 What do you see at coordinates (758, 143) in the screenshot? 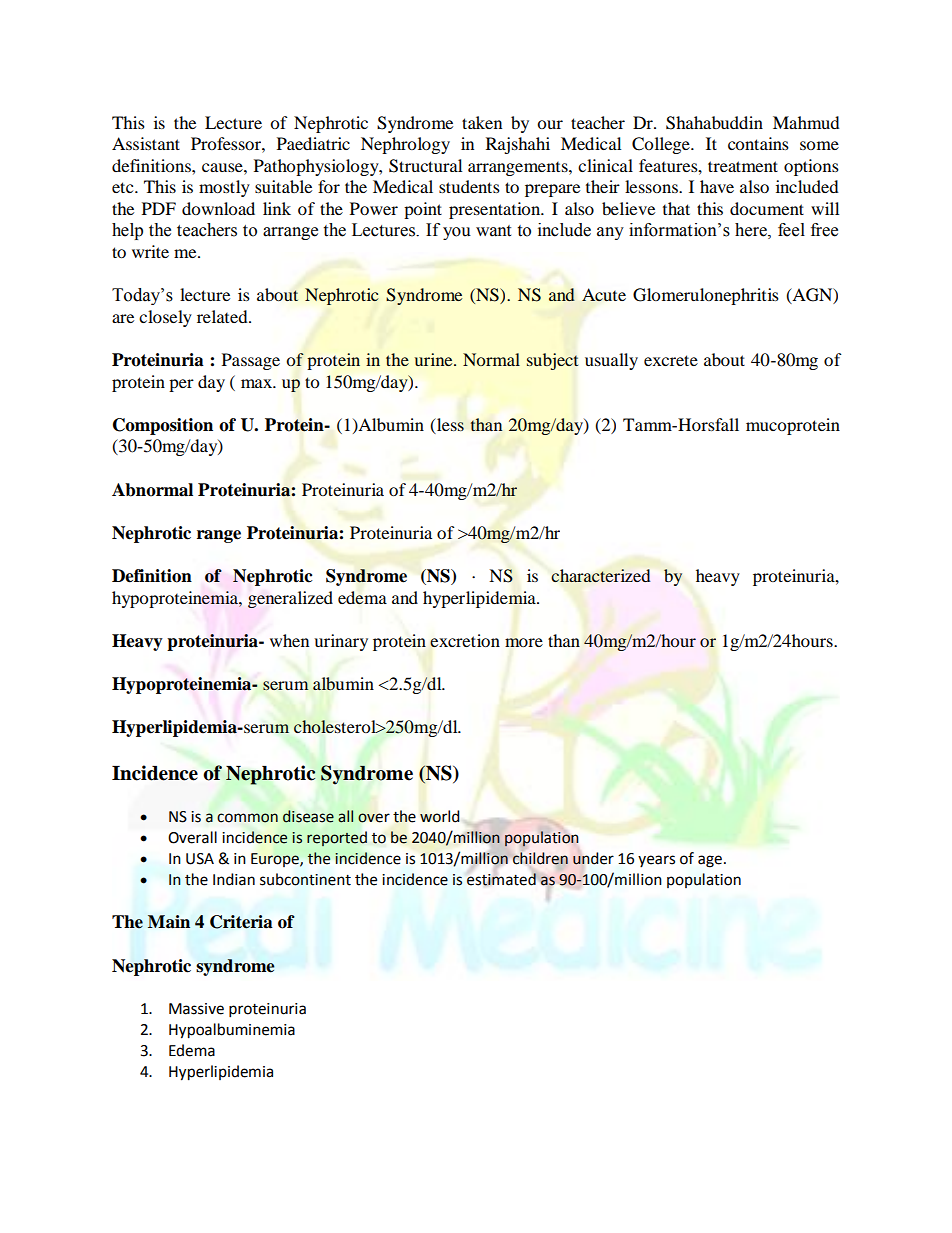
I see `contains` at bounding box center [758, 143].
